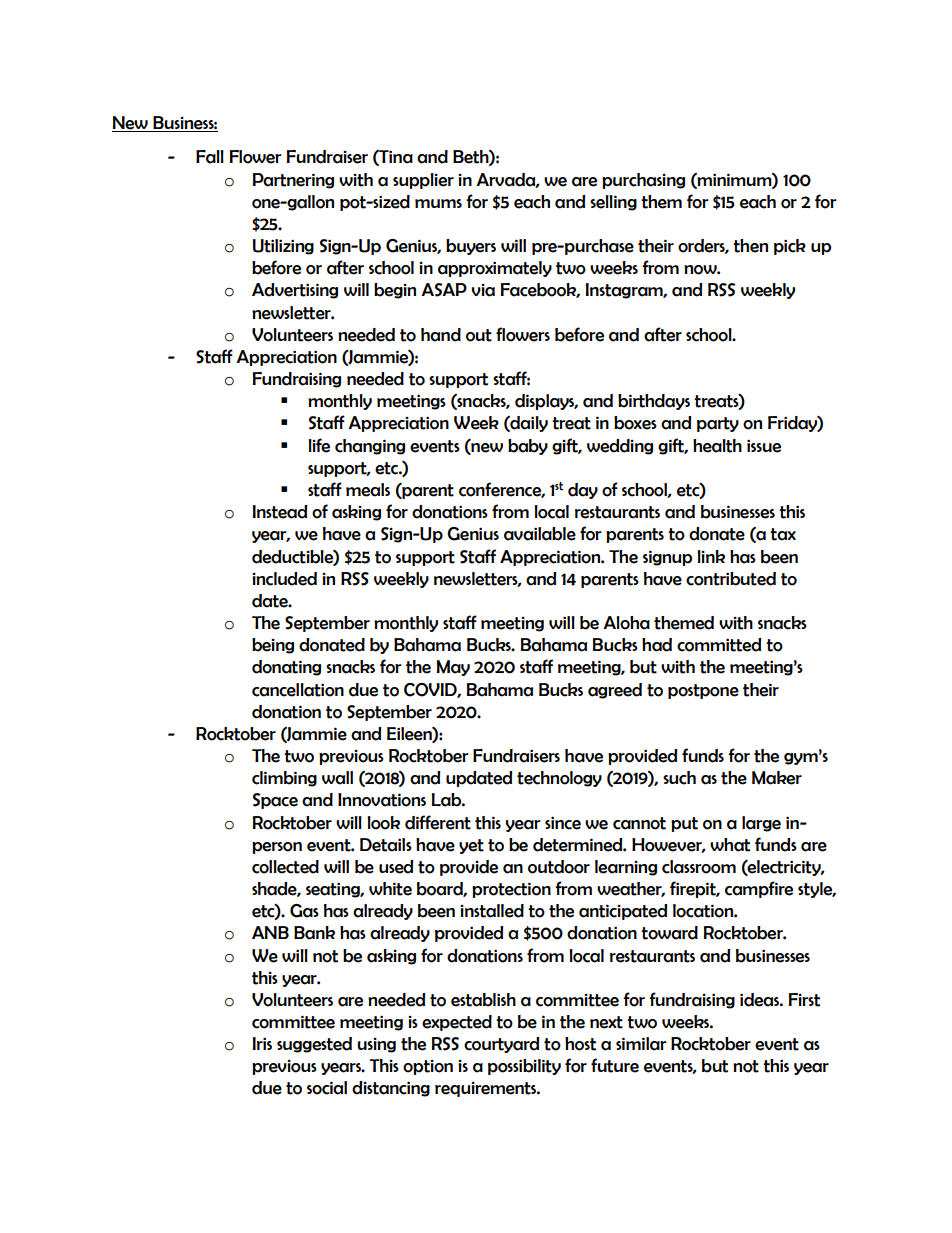 The width and height of the screenshot is (952, 1233). I want to click on possibility, so click(524, 1067).
